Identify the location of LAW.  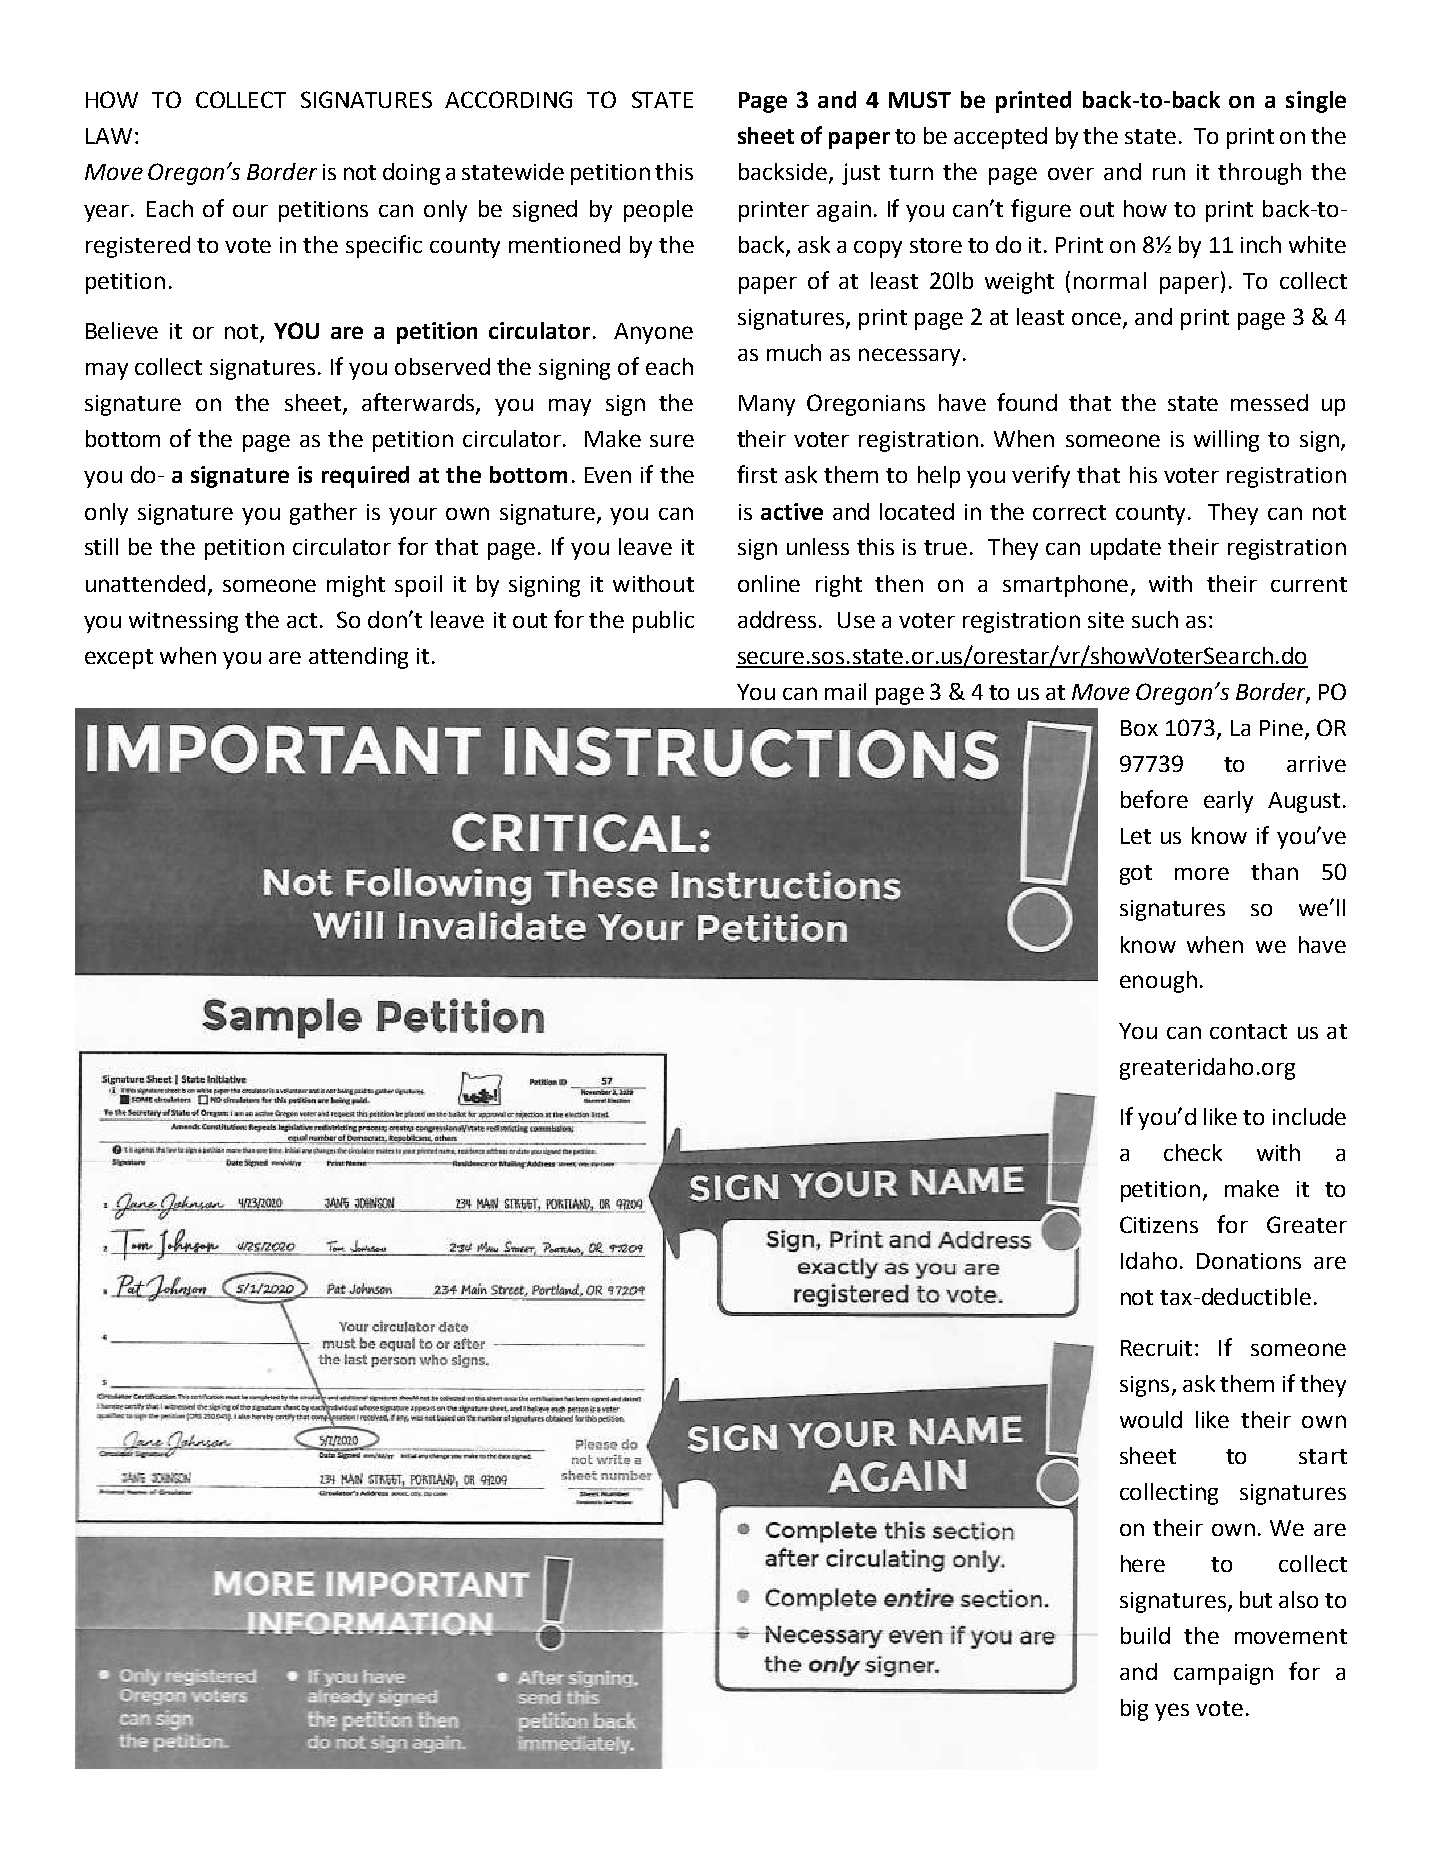
(109, 136).
